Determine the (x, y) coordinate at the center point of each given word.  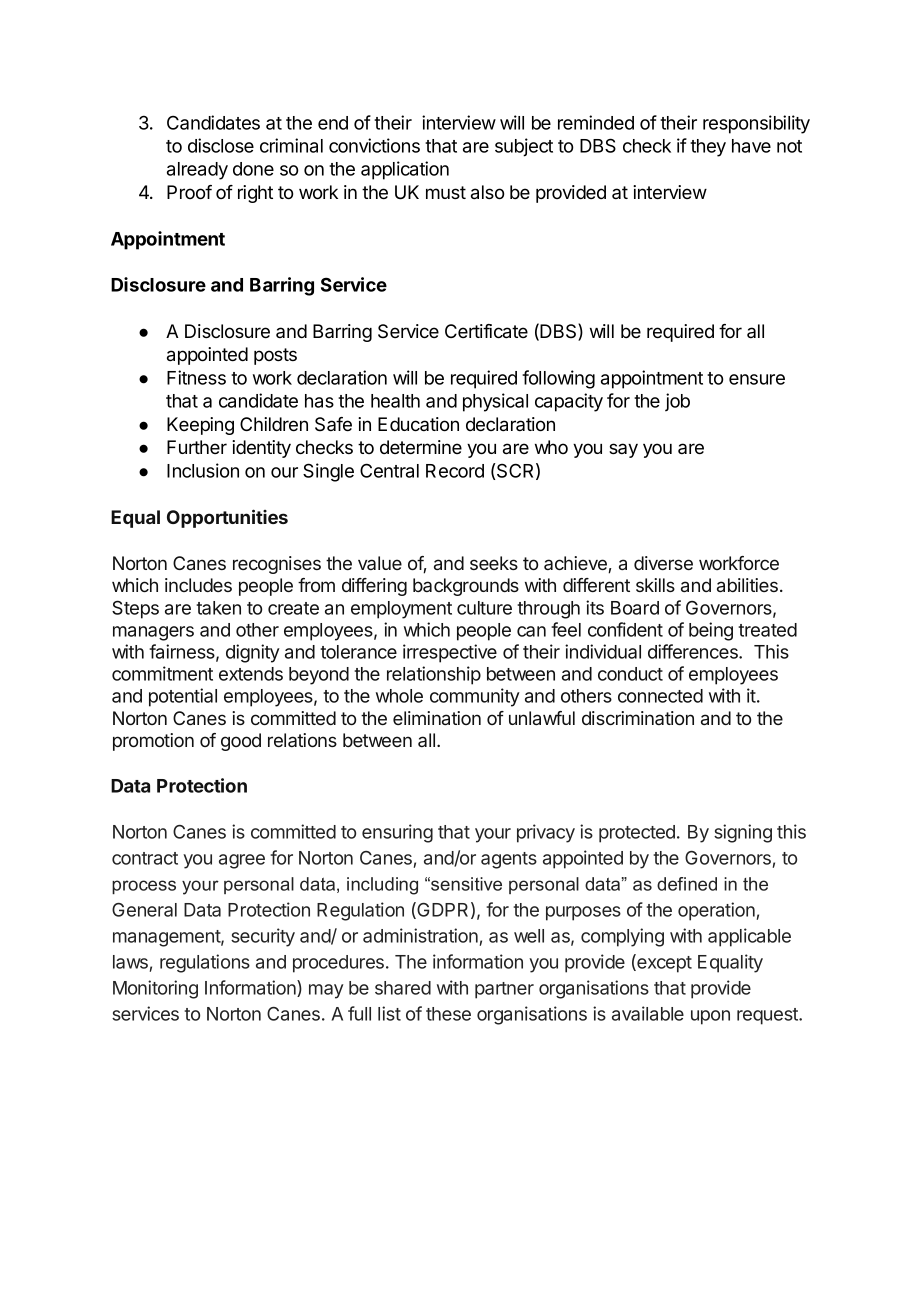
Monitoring (155, 989)
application (405, 170)
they (708, 148)
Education (418, 424)
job (677, 402)
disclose (221, 145)
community (475, 697)
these (448, 1014)
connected (660, 696)
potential (183, 697)
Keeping (200, 426)
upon (710, 1017)
